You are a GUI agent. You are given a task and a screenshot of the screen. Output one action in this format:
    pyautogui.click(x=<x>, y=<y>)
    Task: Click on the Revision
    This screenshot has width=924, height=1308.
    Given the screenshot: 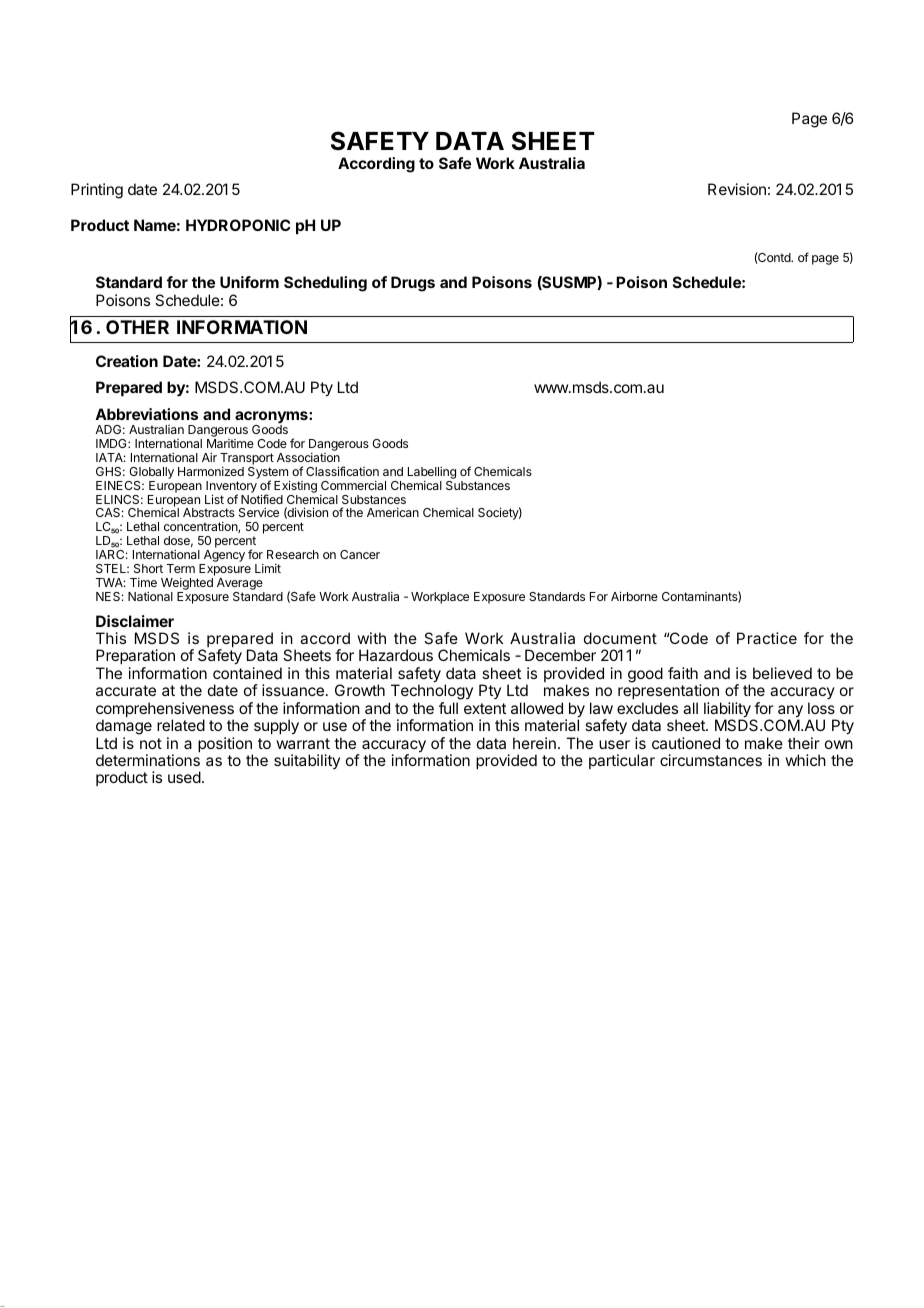 What is the action you would take?
    pyautogui.click(x=737, y=189)
